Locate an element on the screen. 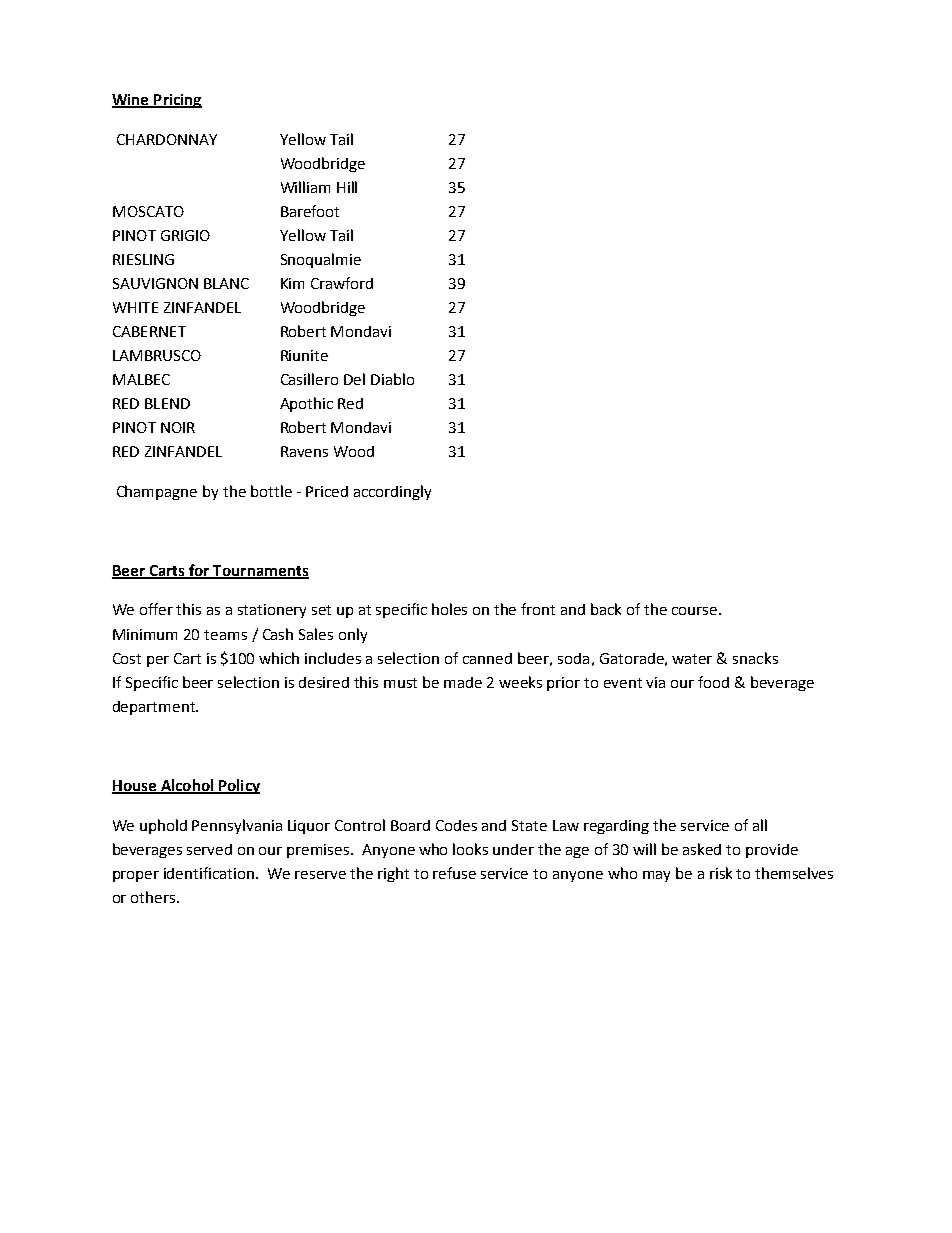 The image size is (952, 1233). back is located at coordinates (606, 609).
